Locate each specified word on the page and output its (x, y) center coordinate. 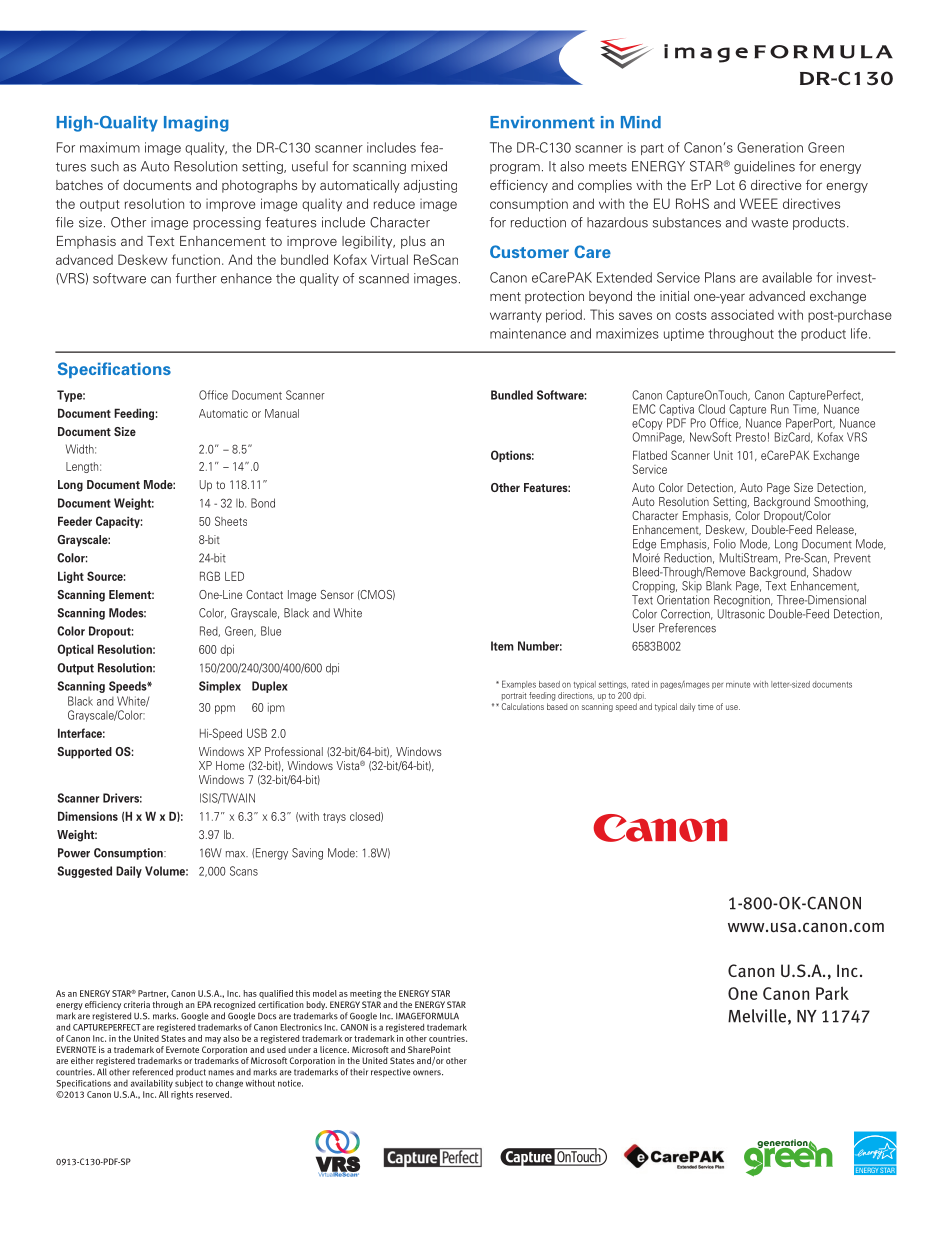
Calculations (522, 706)
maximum (110, 147)
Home (230, 765)
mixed (429, 166)
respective (391, 1072)
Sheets (231, 521)
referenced (152, 1072)
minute (738, 685)
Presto (751, 437)
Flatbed (650, 455)
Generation (770, 147)
